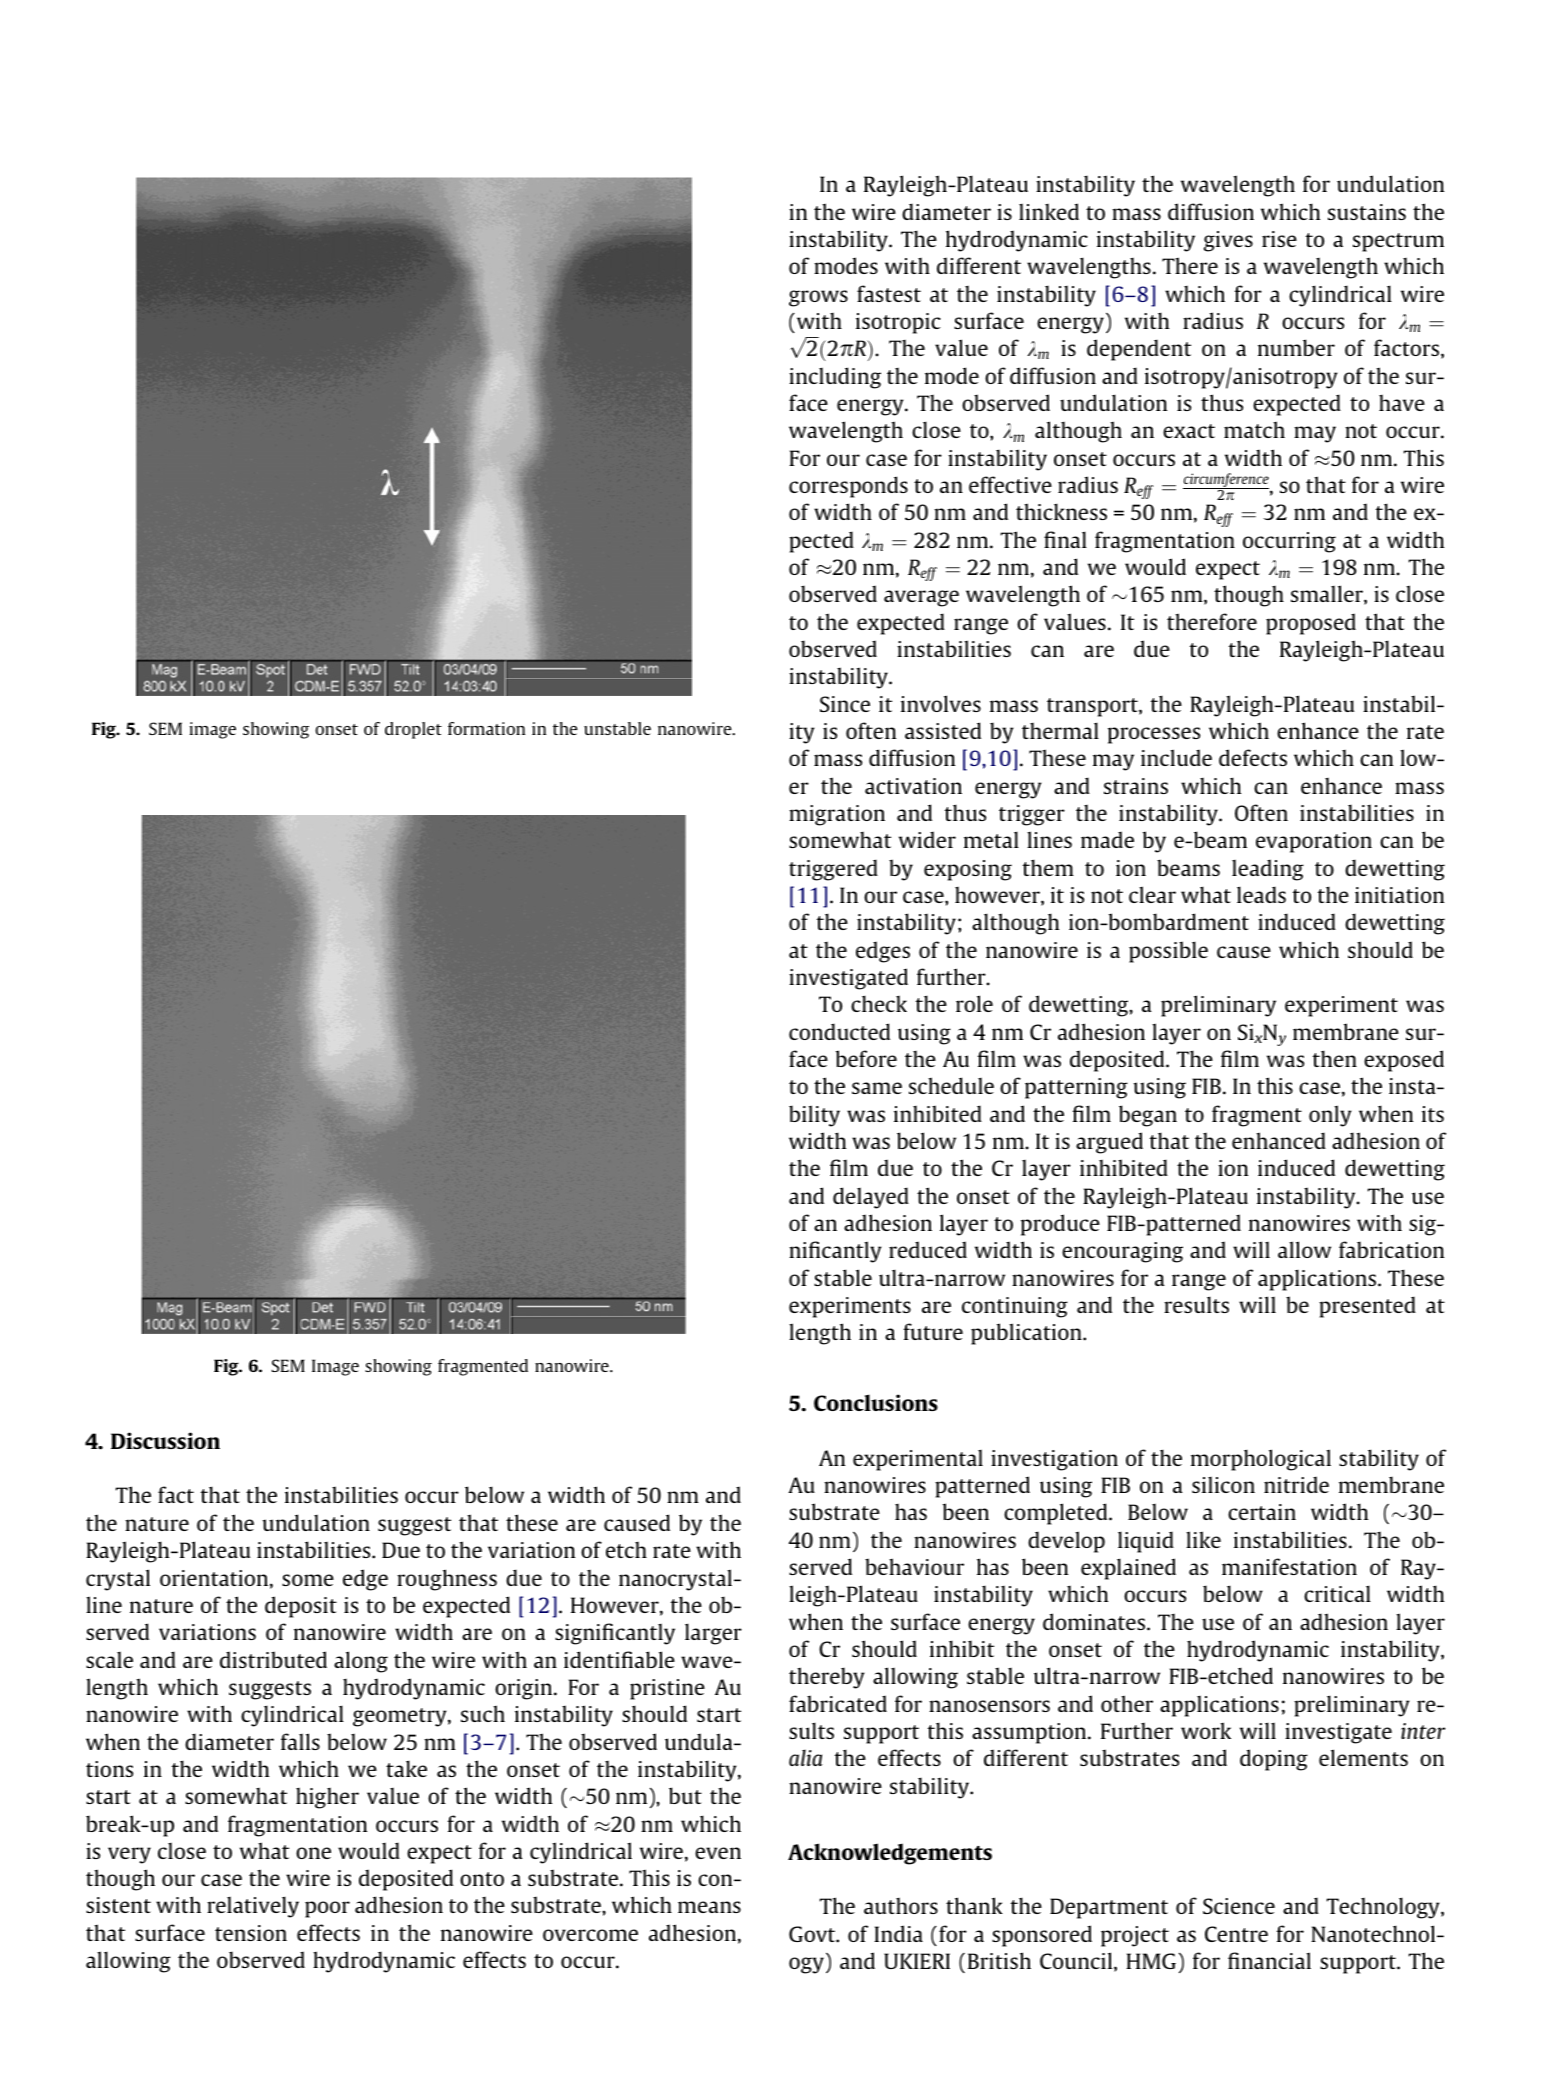 The image size is (1556, 2074). I want to click on fastest, so click(889, 293).
